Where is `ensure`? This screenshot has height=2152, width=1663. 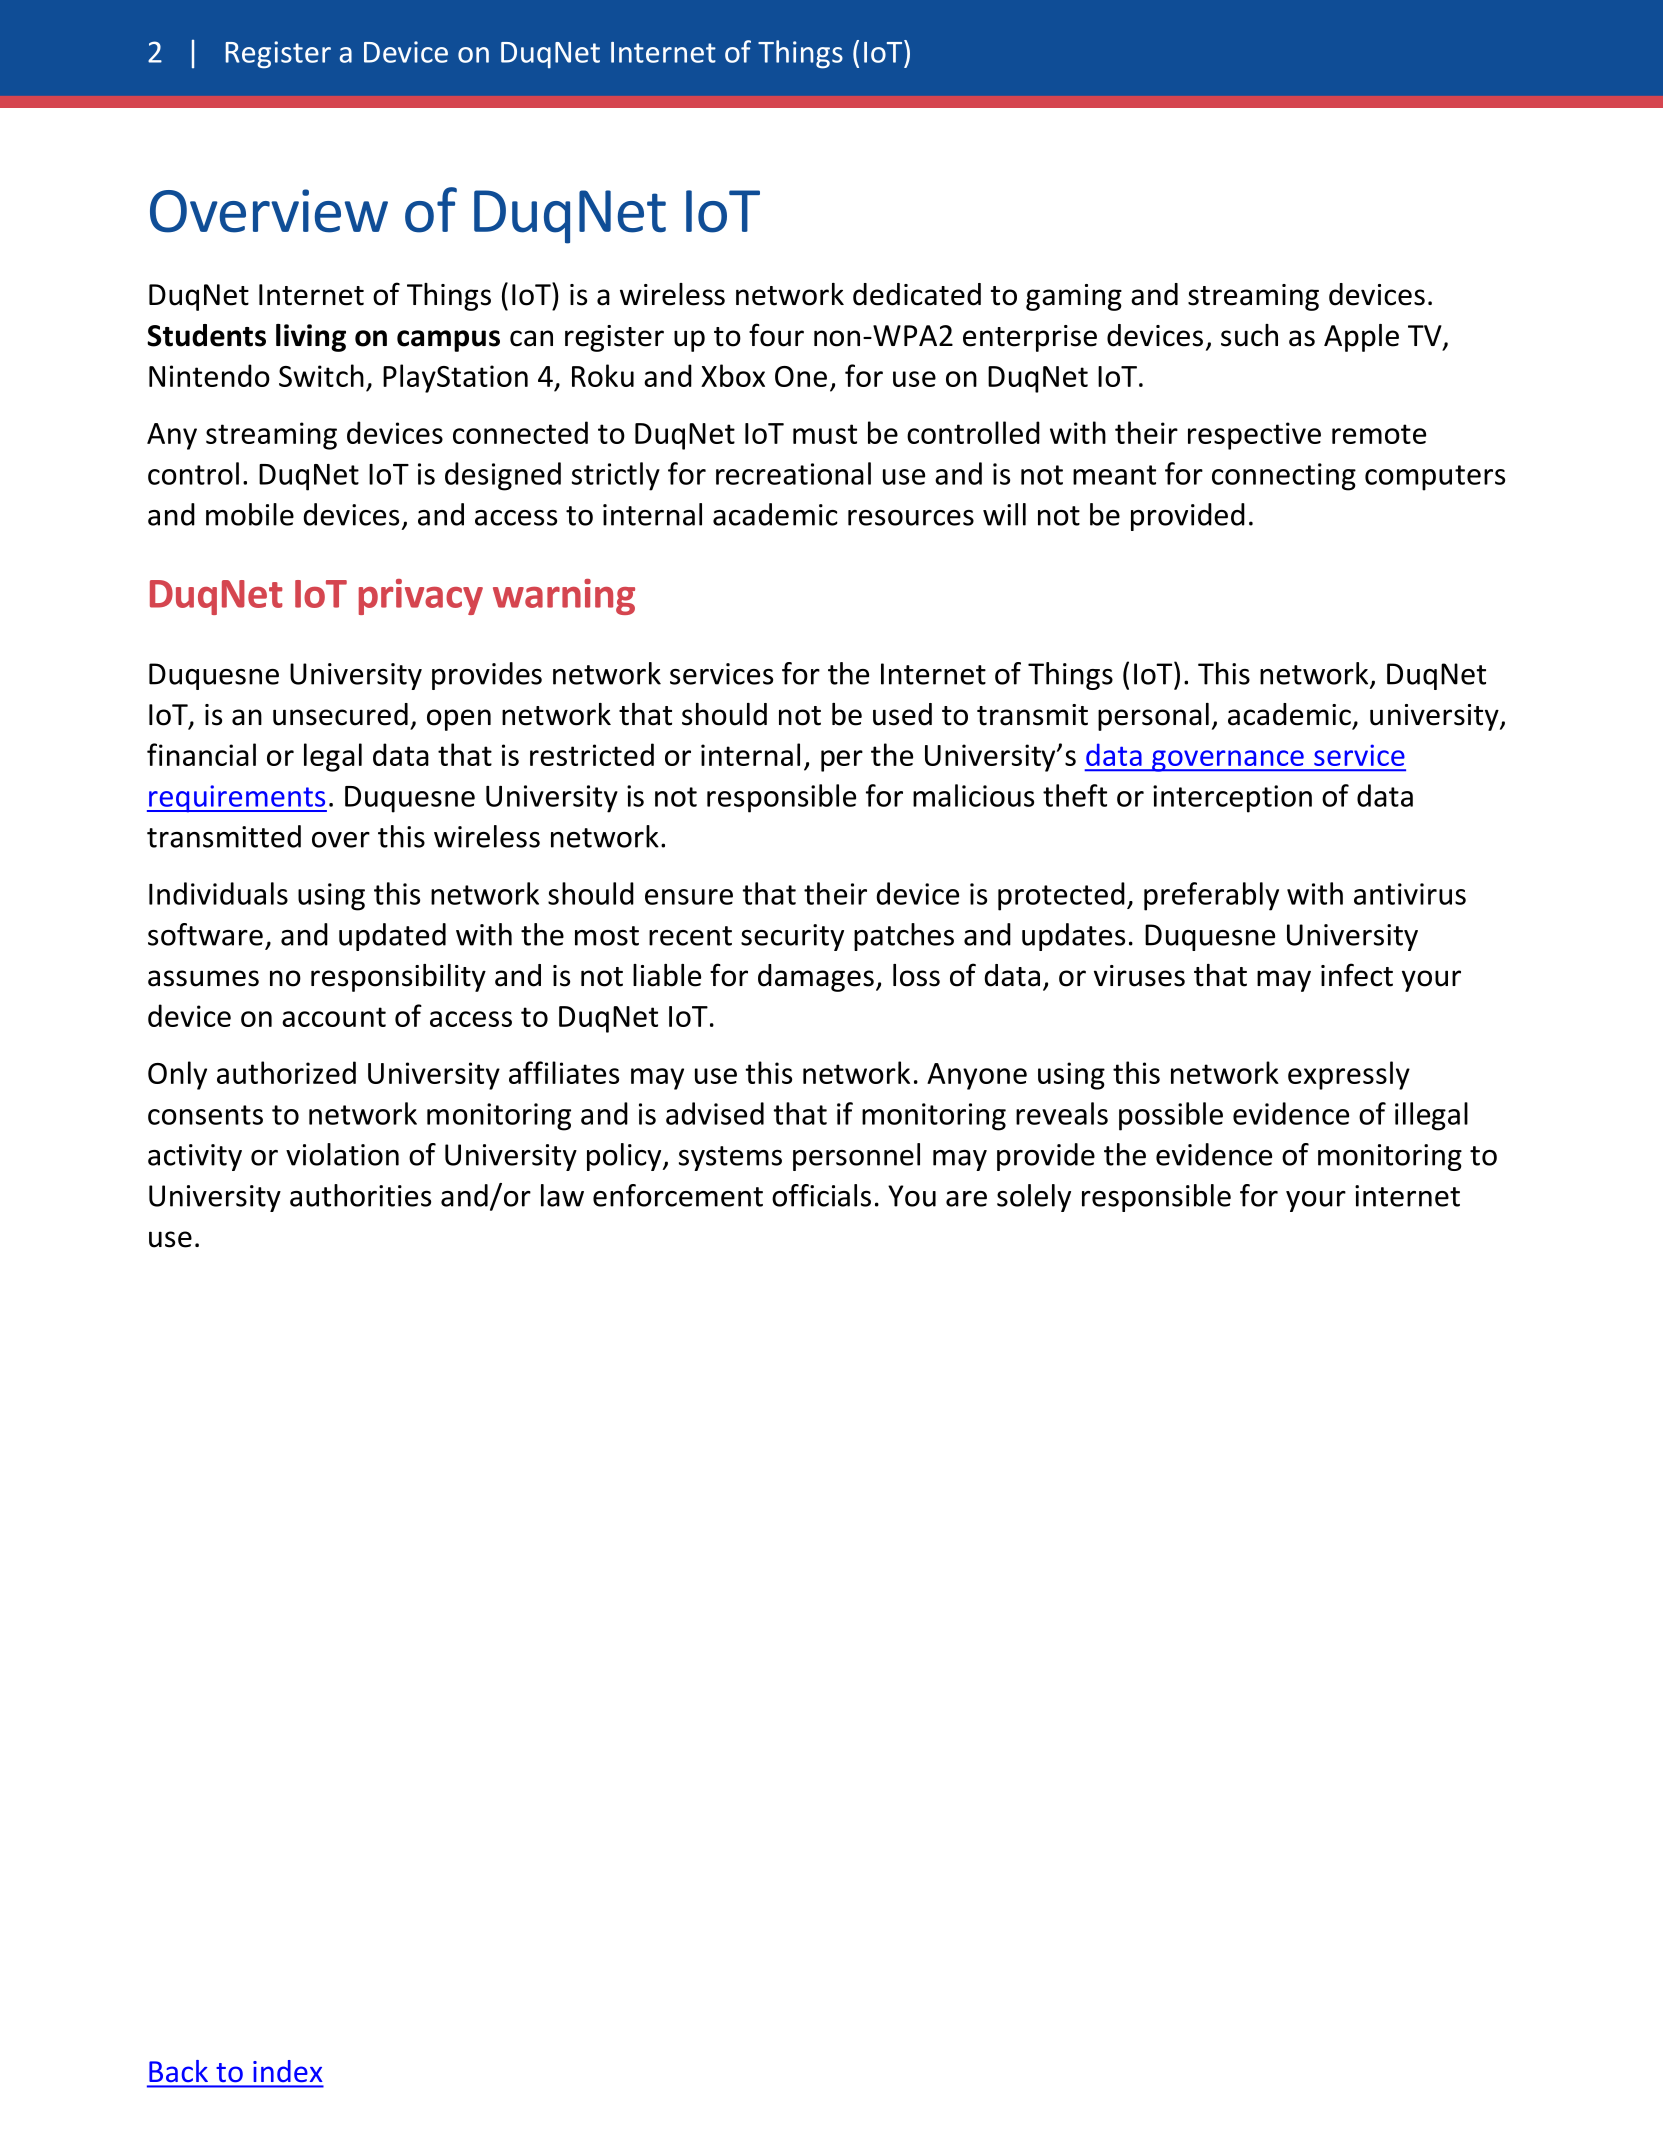 ensure is located at coordinates (689, 897).
